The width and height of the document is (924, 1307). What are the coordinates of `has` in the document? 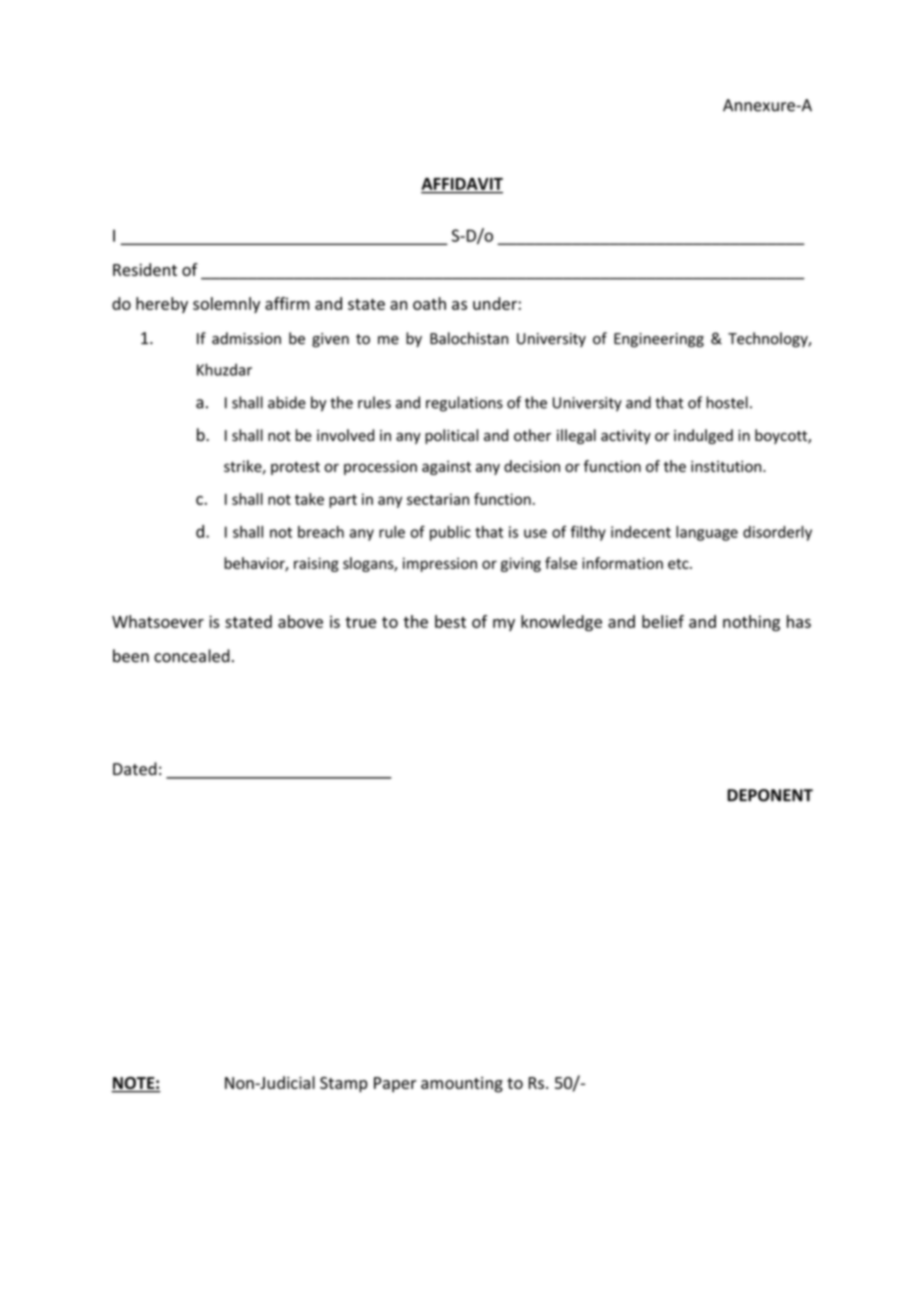 It's located at (799, 621).
